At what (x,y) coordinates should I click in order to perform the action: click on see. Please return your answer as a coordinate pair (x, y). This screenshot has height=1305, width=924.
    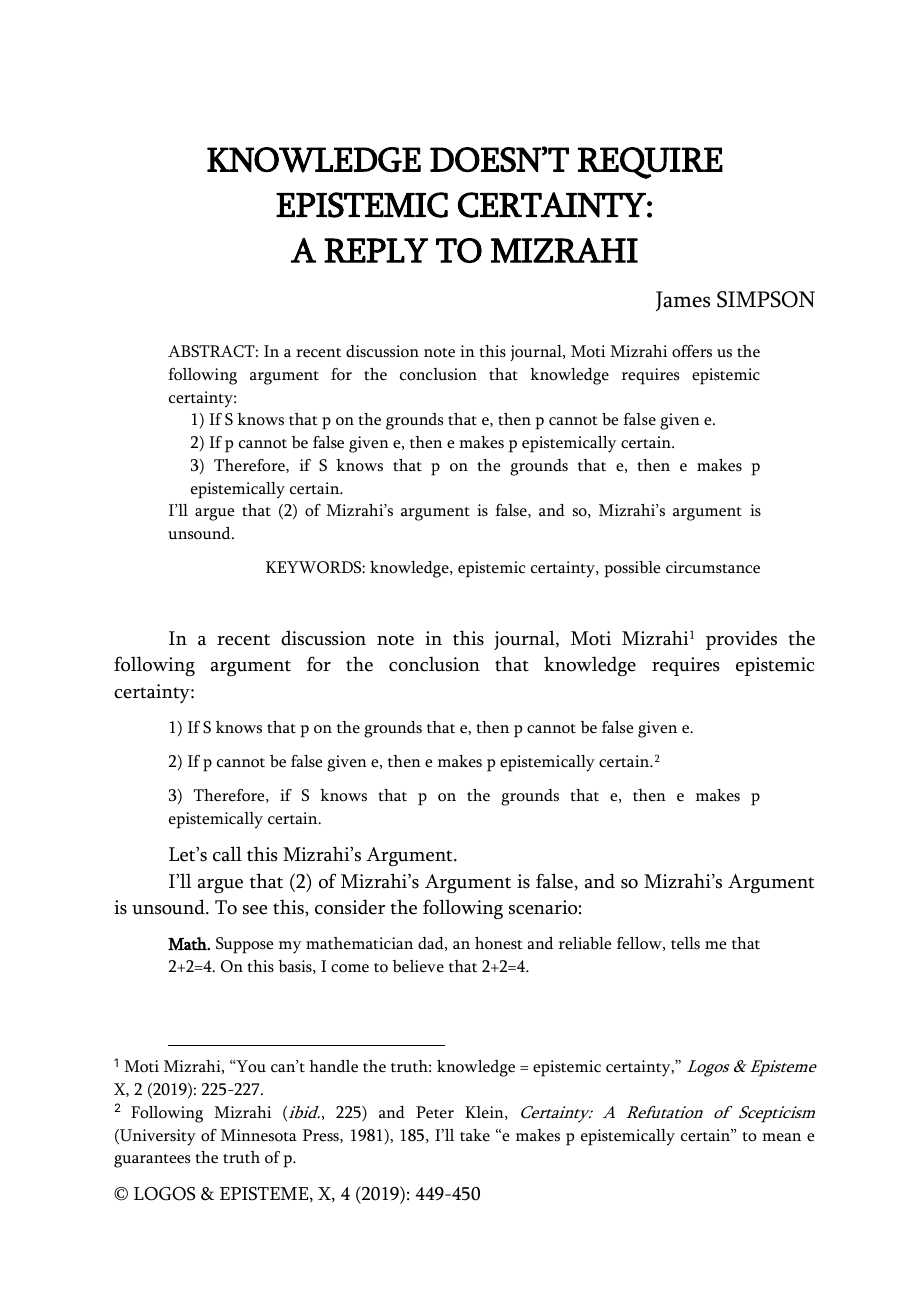
    Looking at the image, I should click on (255, 910).
